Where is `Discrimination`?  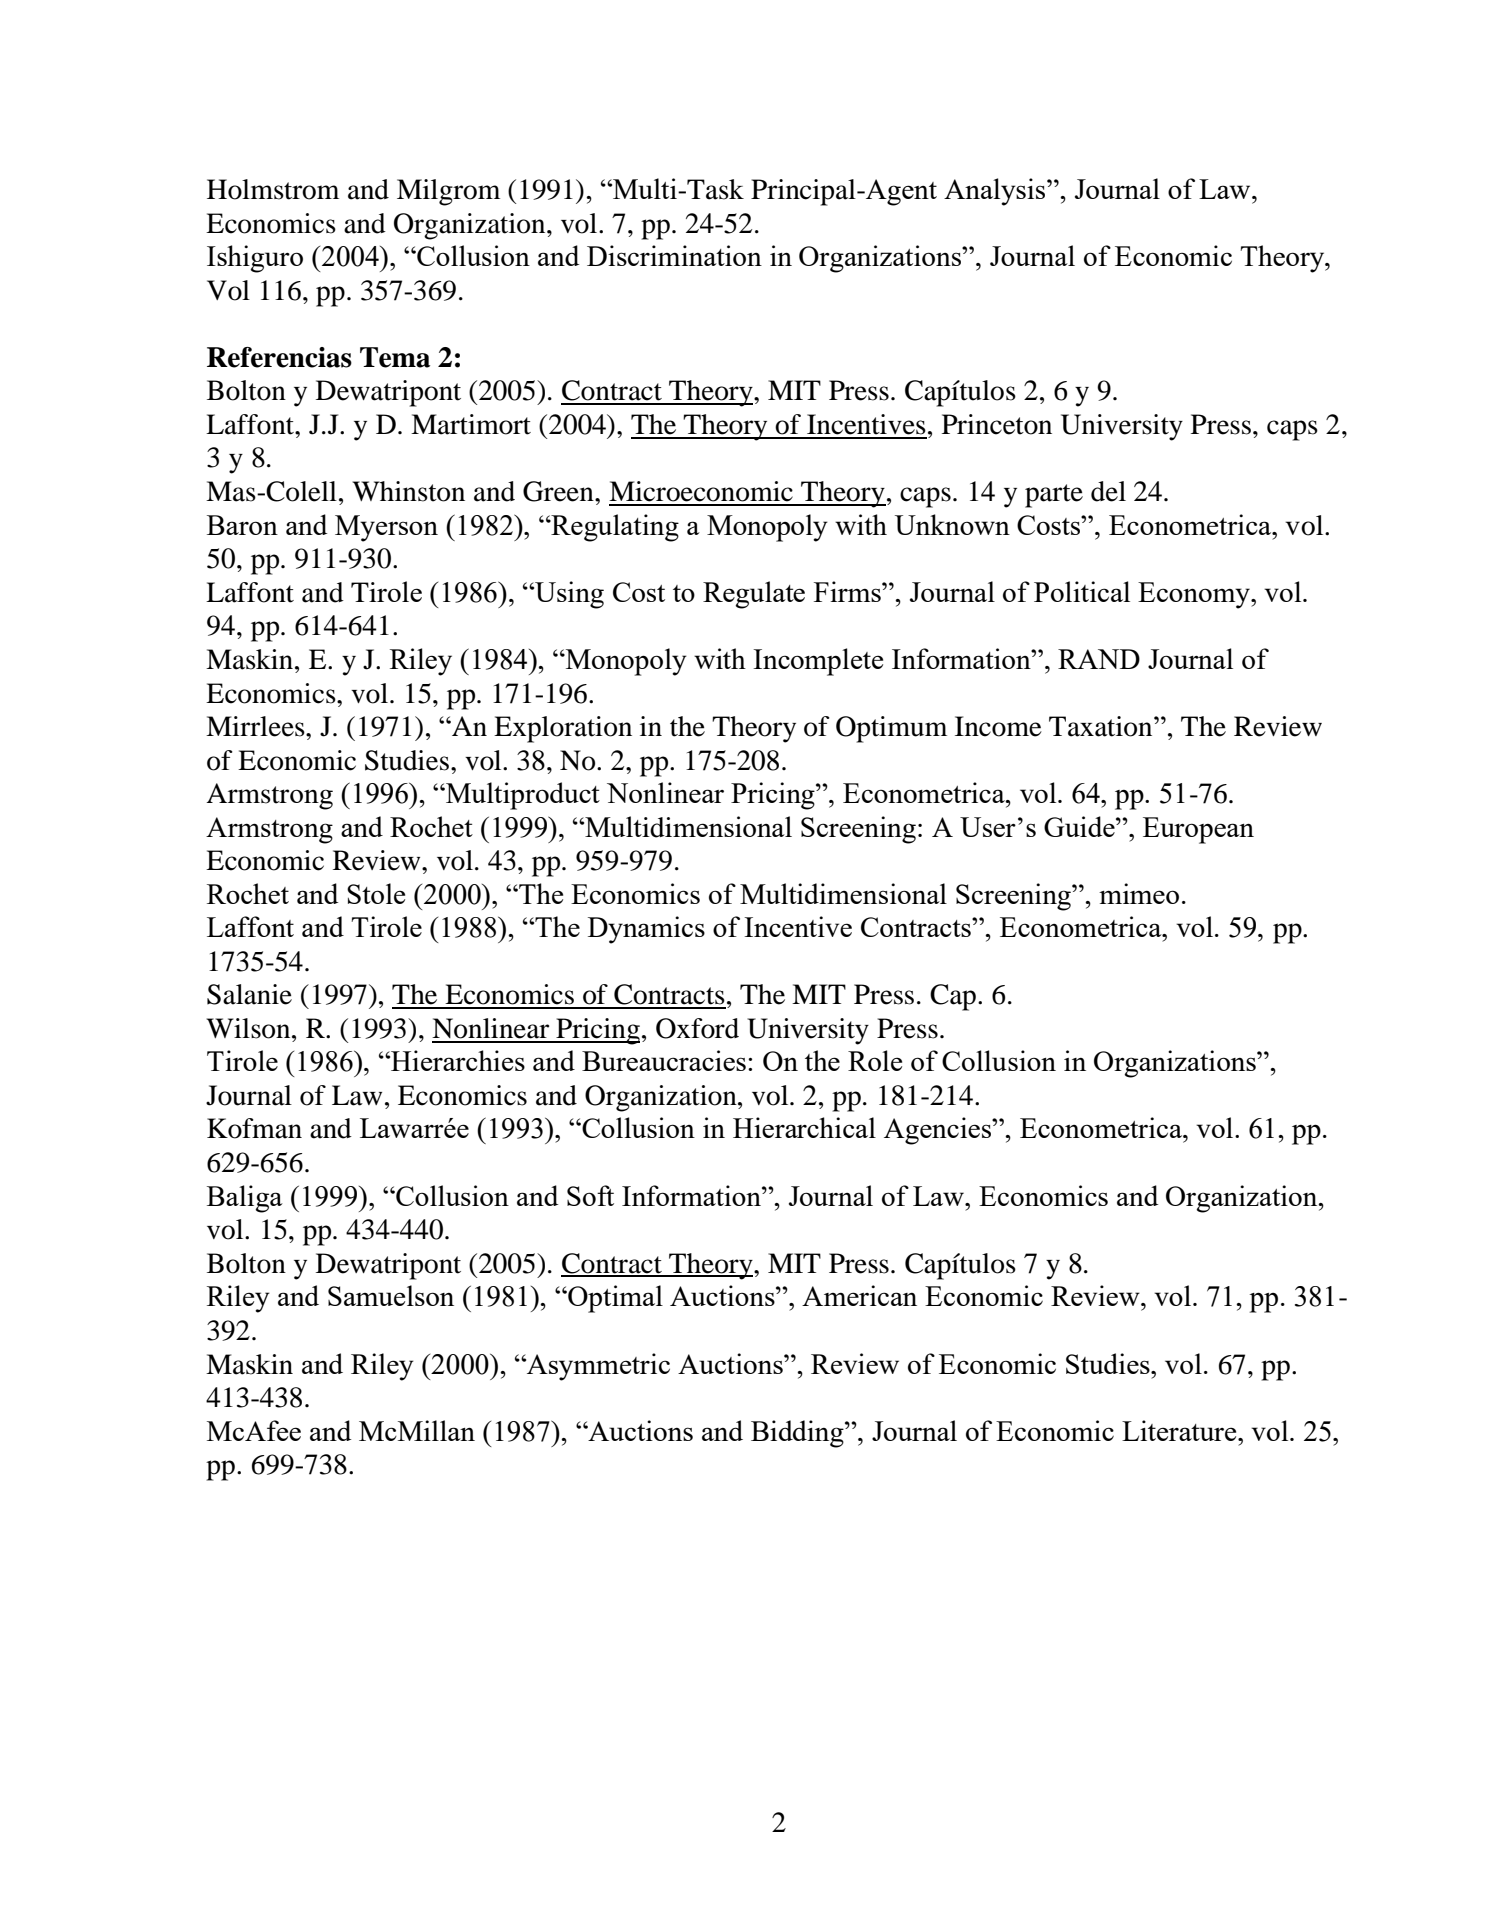 Discrimination is located at coordinates (674, 255).
